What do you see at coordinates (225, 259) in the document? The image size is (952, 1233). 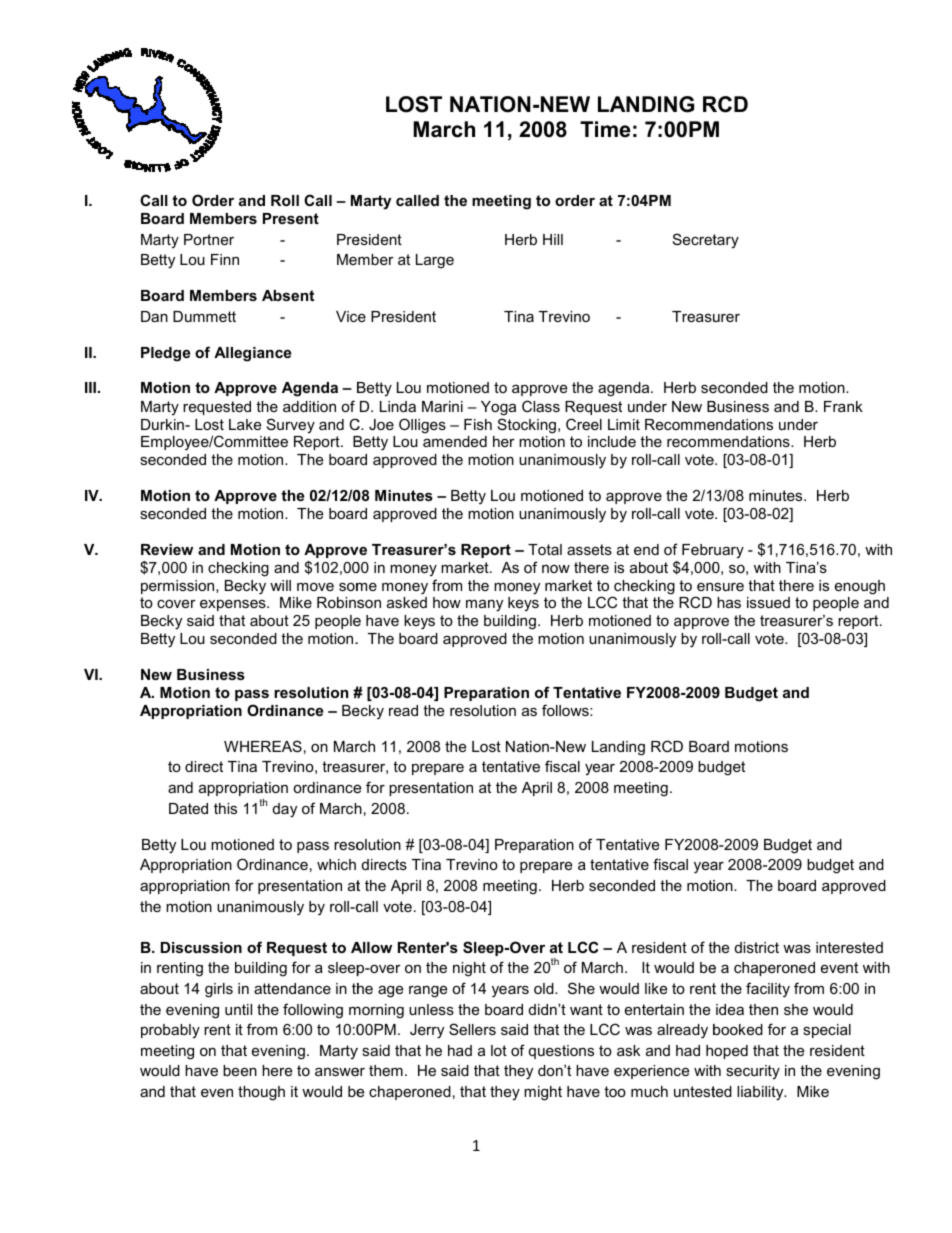 I see `Finn` at bounding box center [225, 259].
